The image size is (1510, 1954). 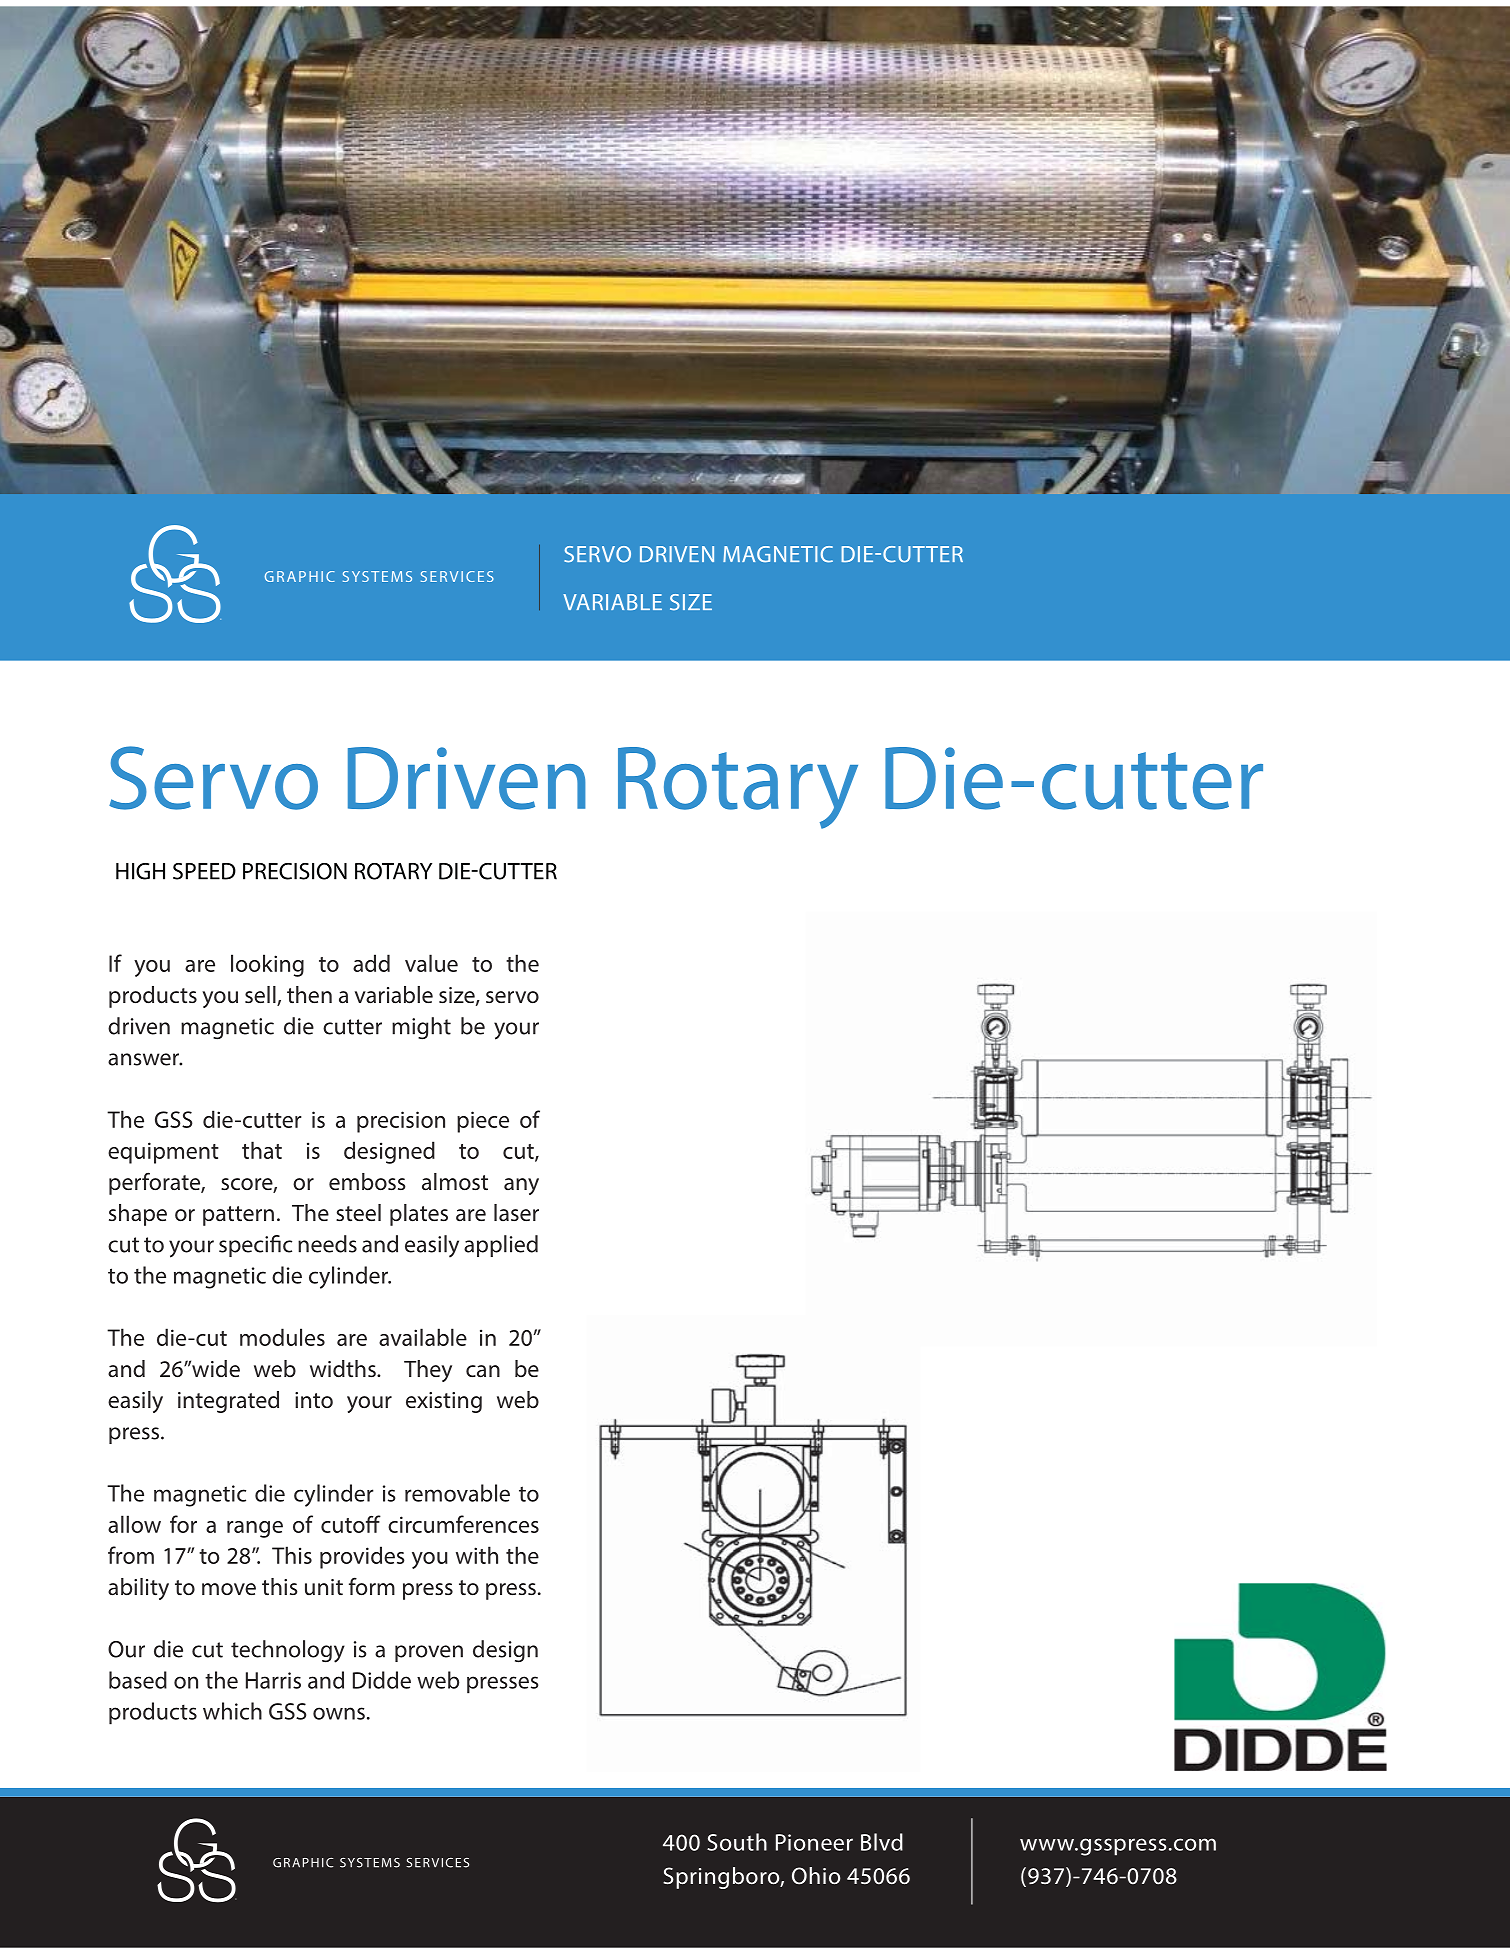 I want to click on with, so click(x=477, y=1555).
